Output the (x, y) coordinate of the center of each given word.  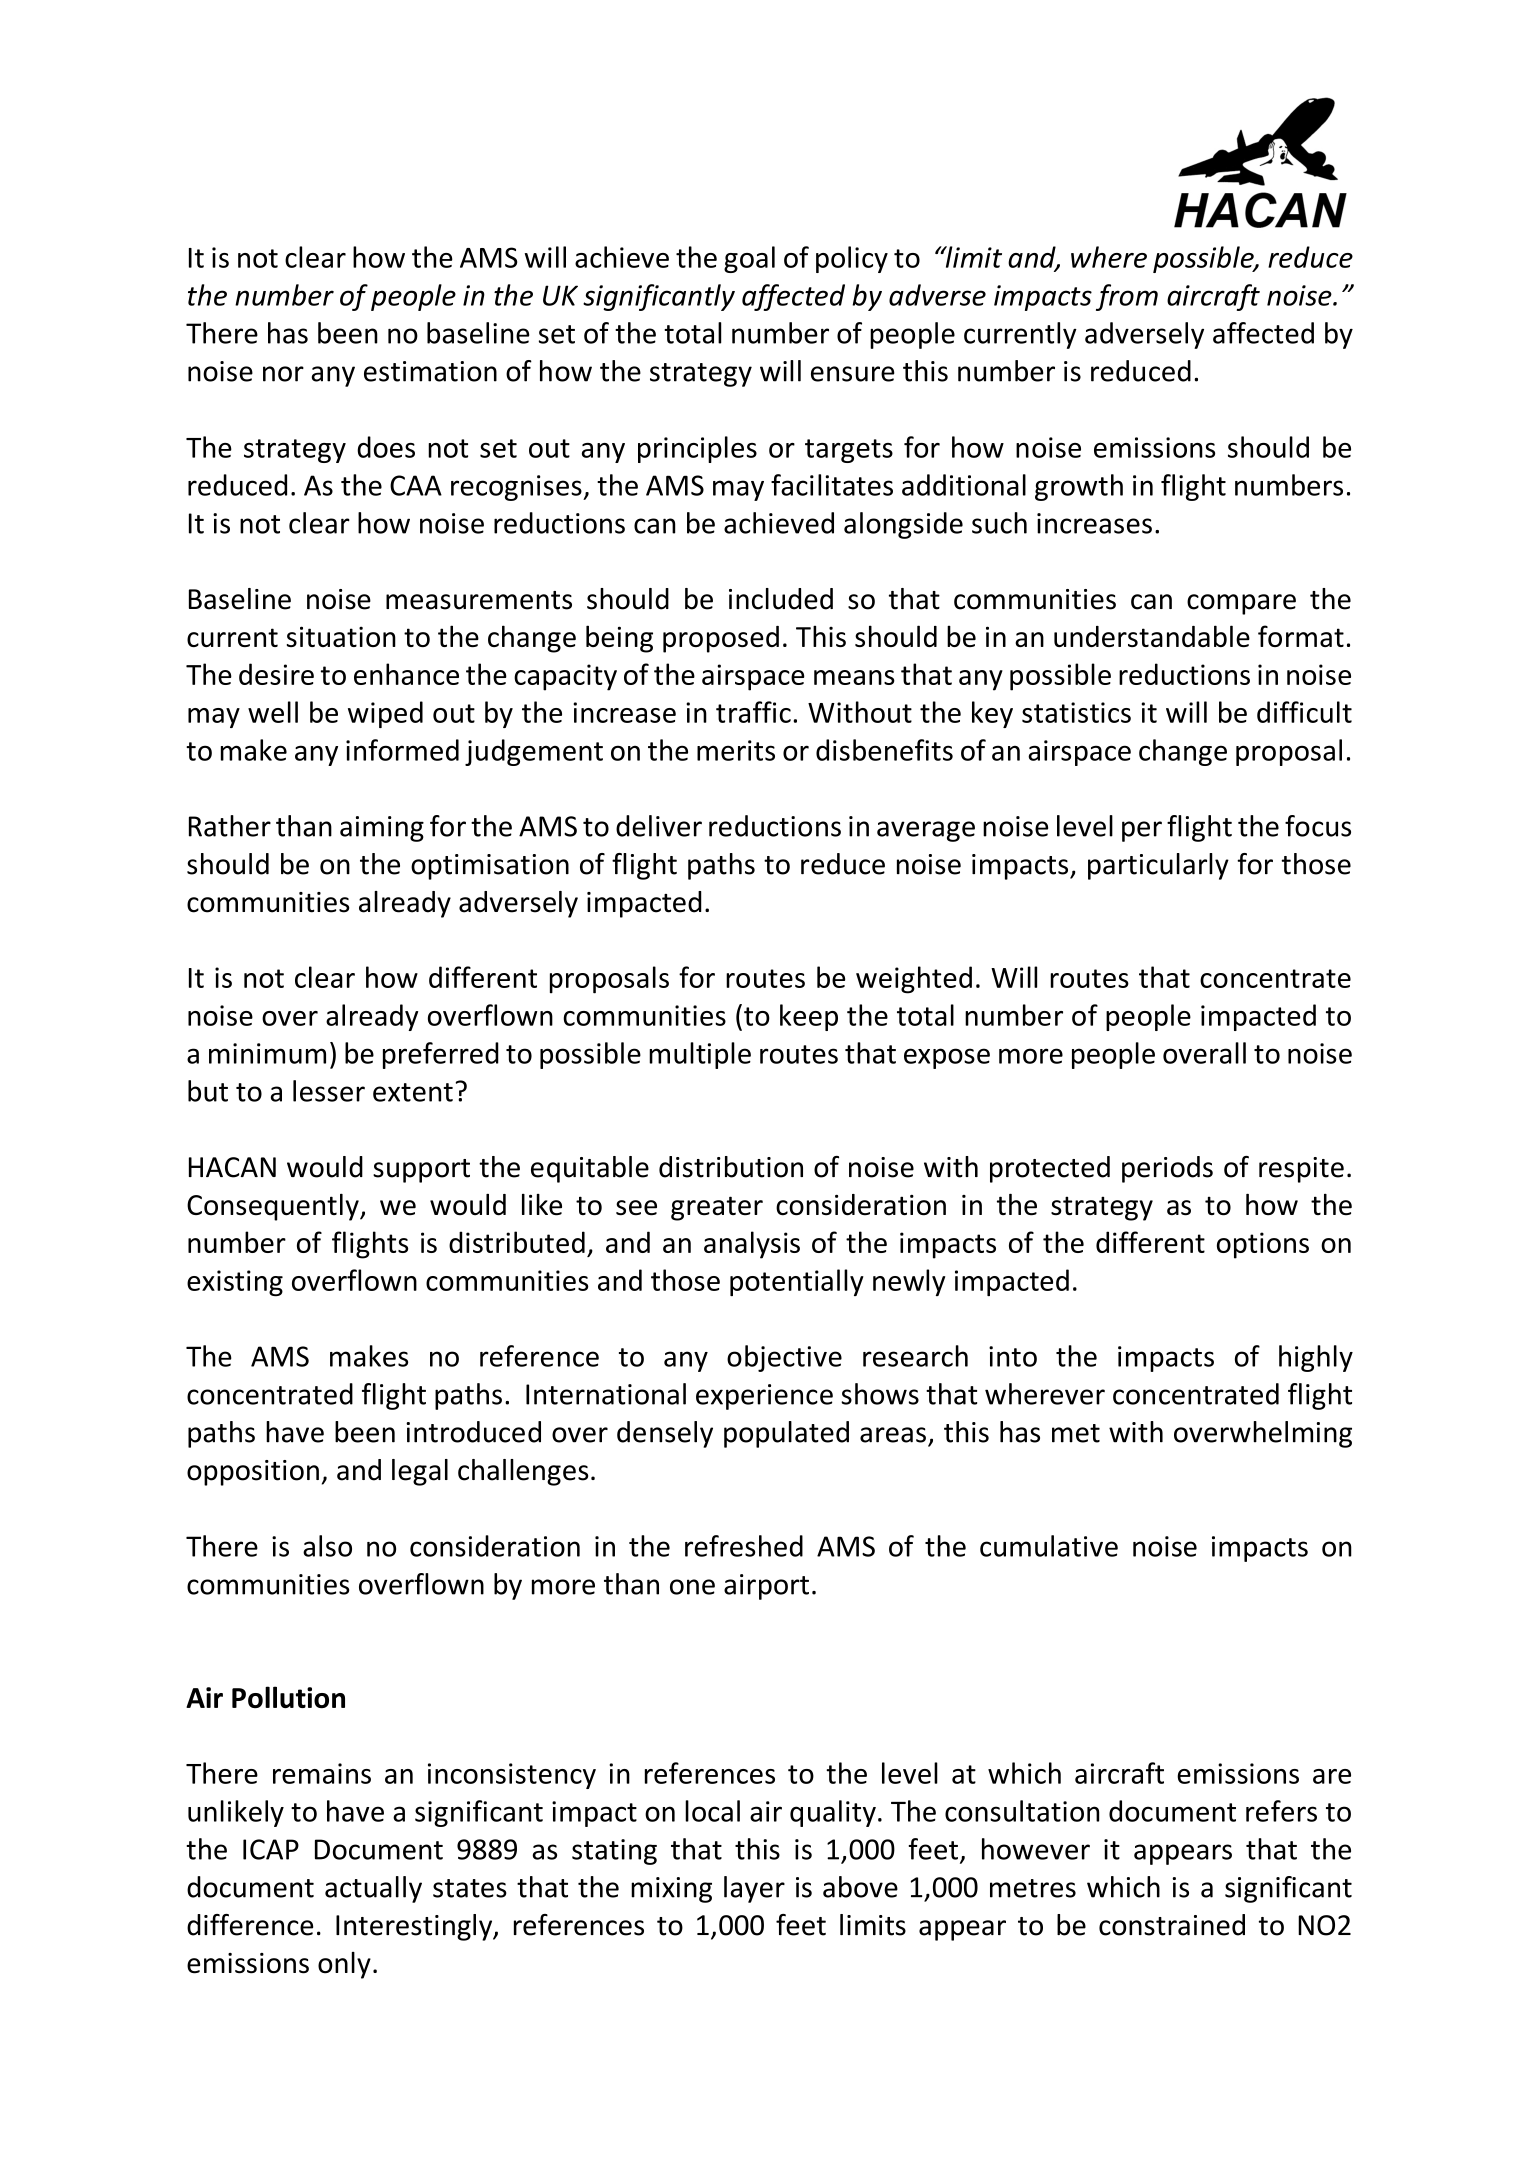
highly (1316, 1358)
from (1127, 297)
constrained (1172, 1925)
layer (754, 1889)
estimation (430, 371)
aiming (382, 829)
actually (373, 1889)
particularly (1158, 866)
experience (764, 1397)
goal (749, 259)
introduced (473, 1432)
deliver (659, 826)
